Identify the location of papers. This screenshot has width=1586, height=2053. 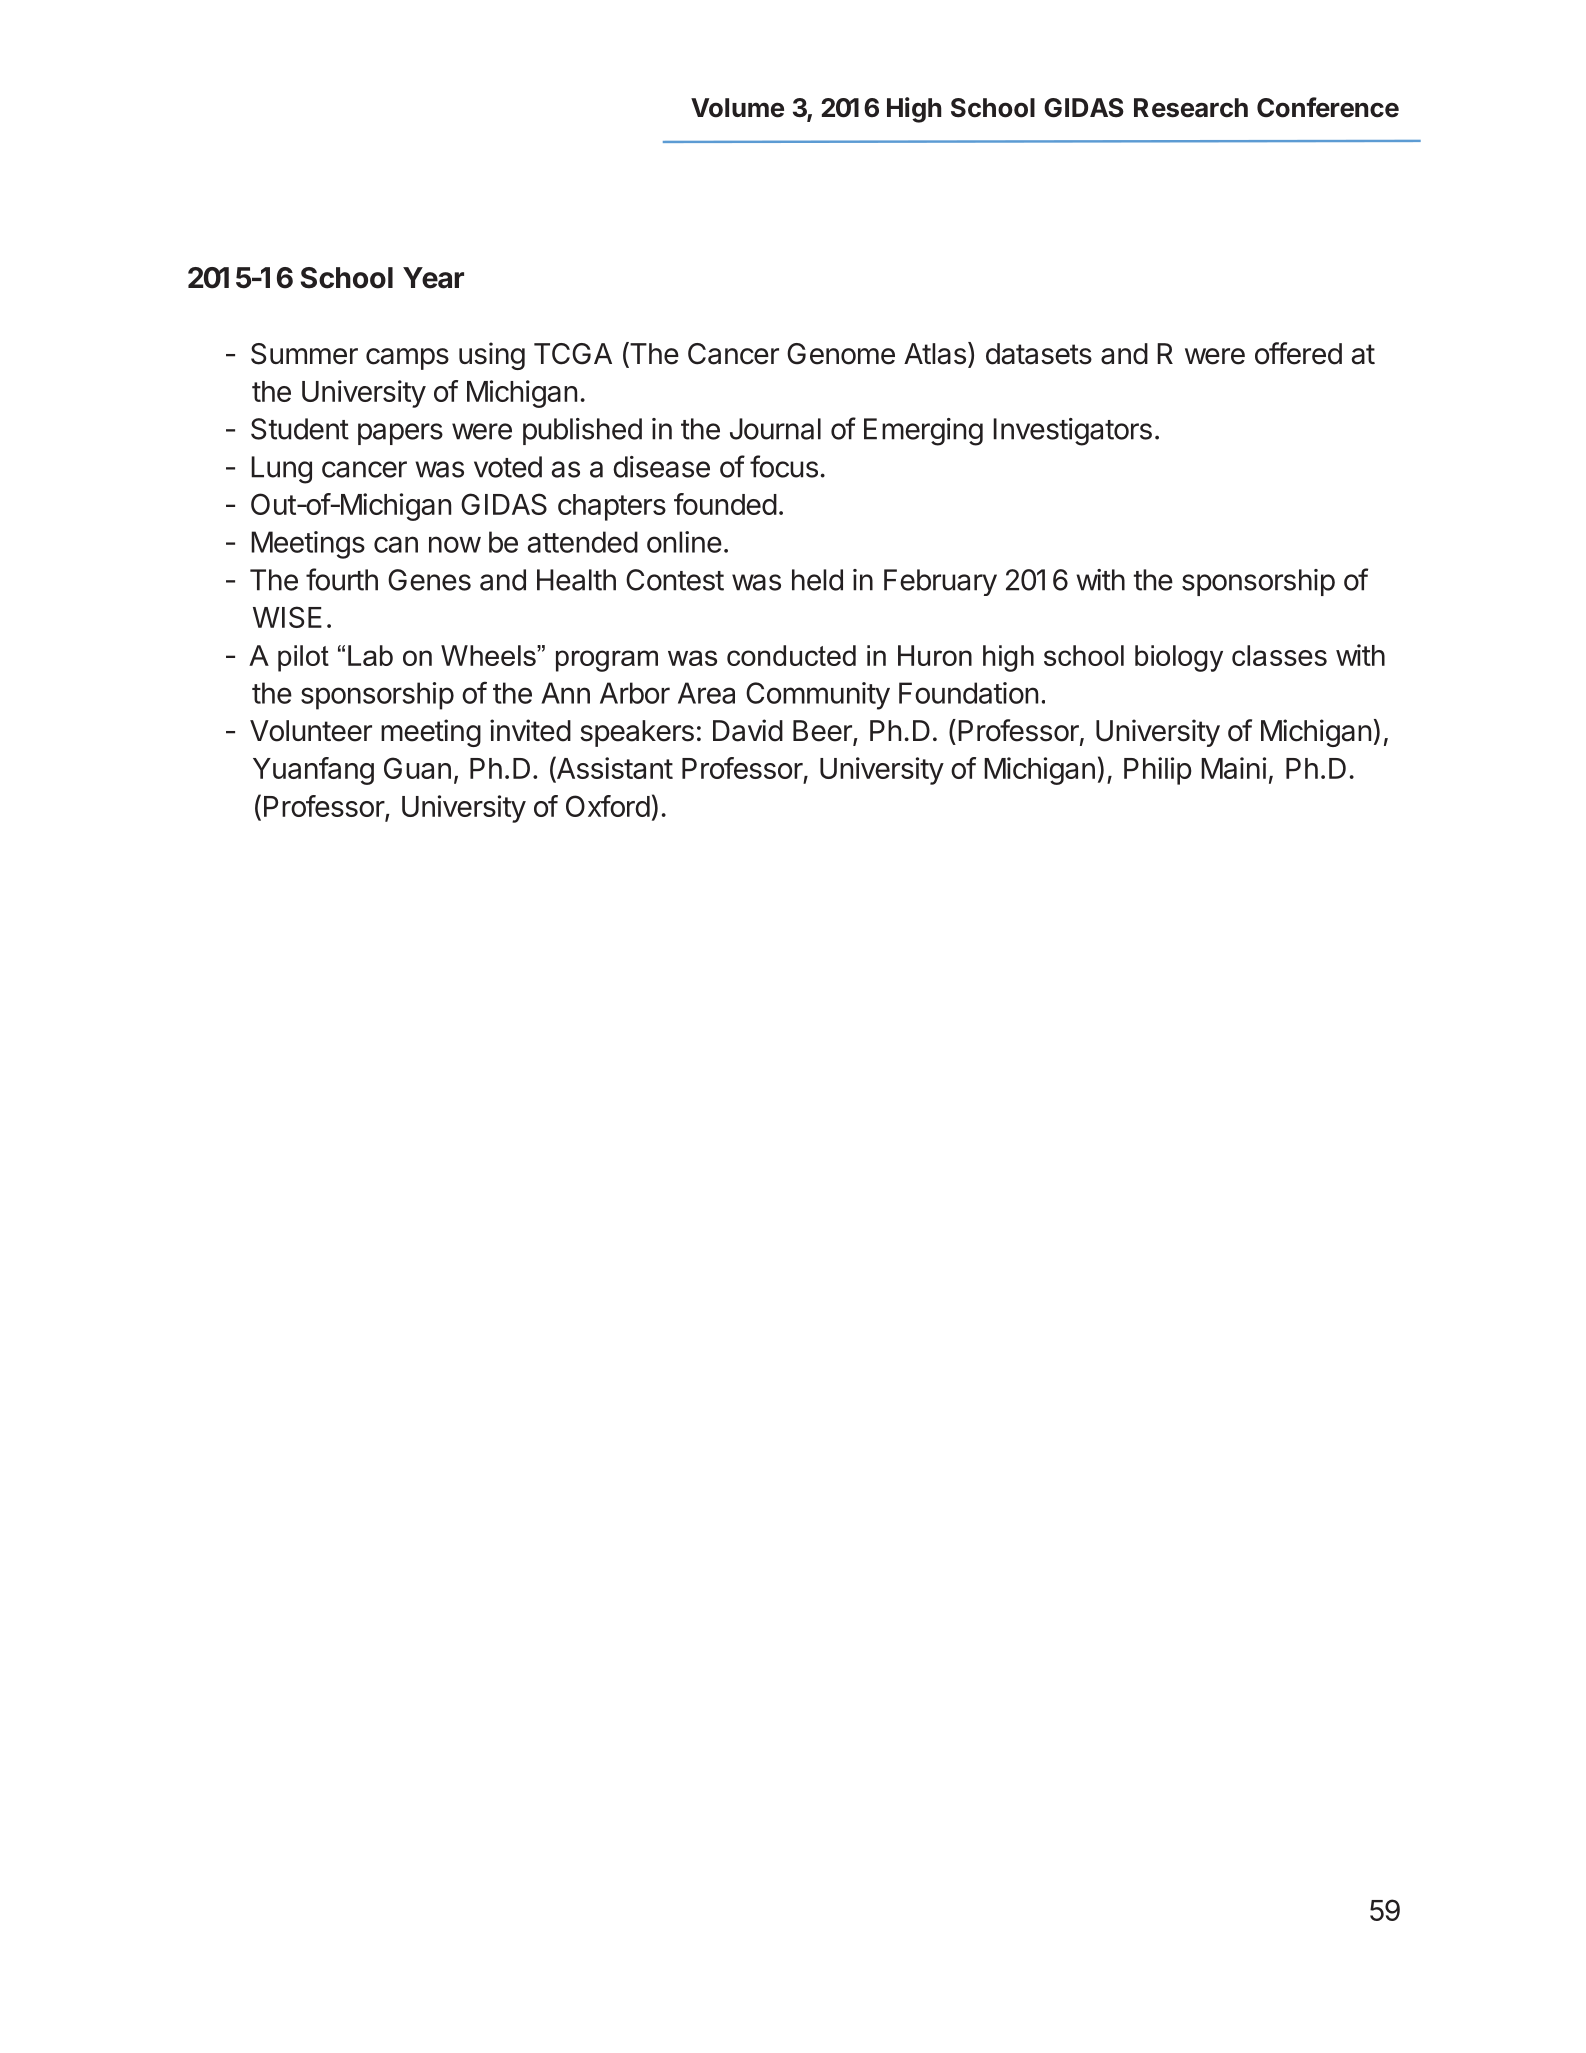
(400, 434).
